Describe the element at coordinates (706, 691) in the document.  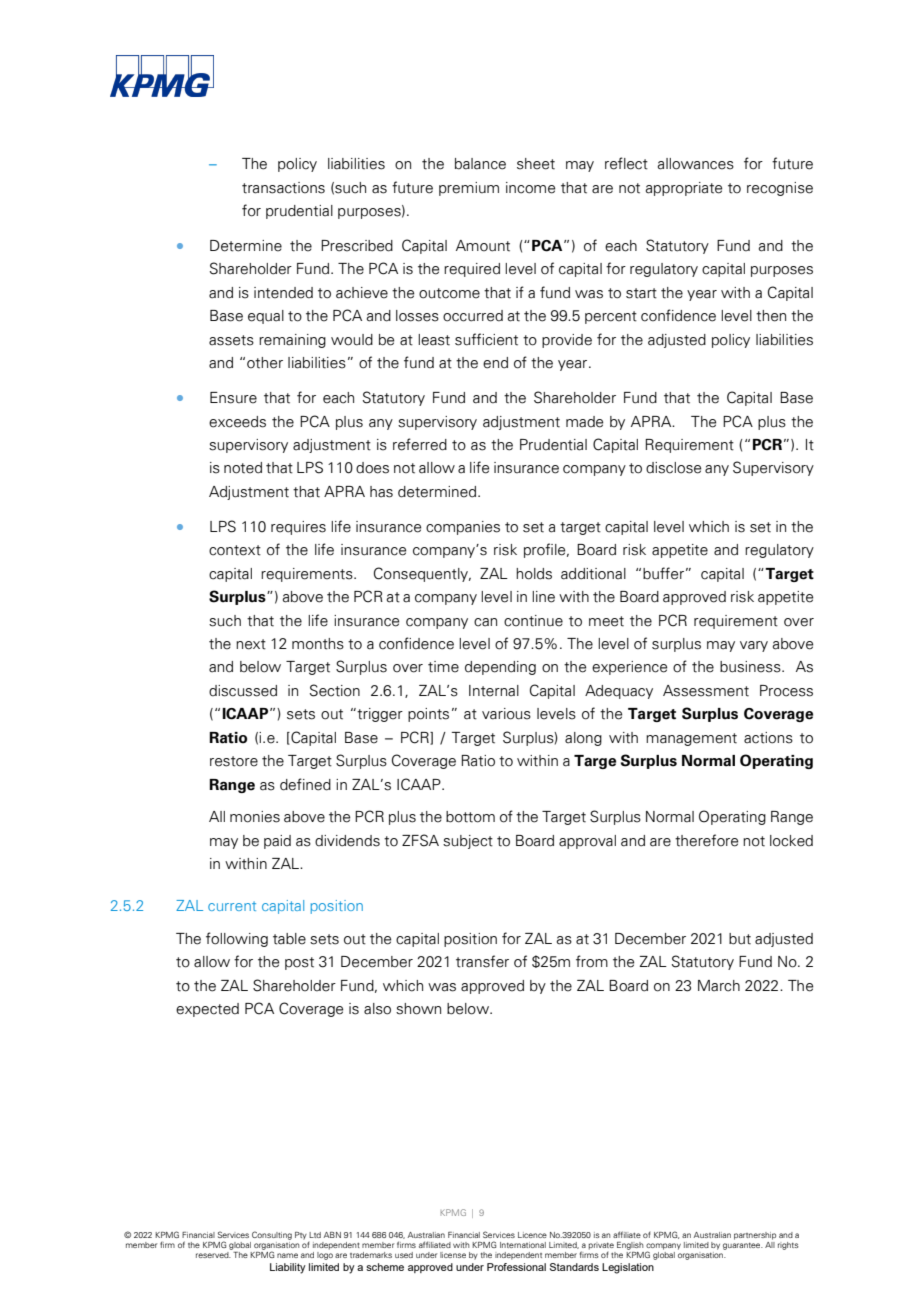
I see `Assessment` at that location.
